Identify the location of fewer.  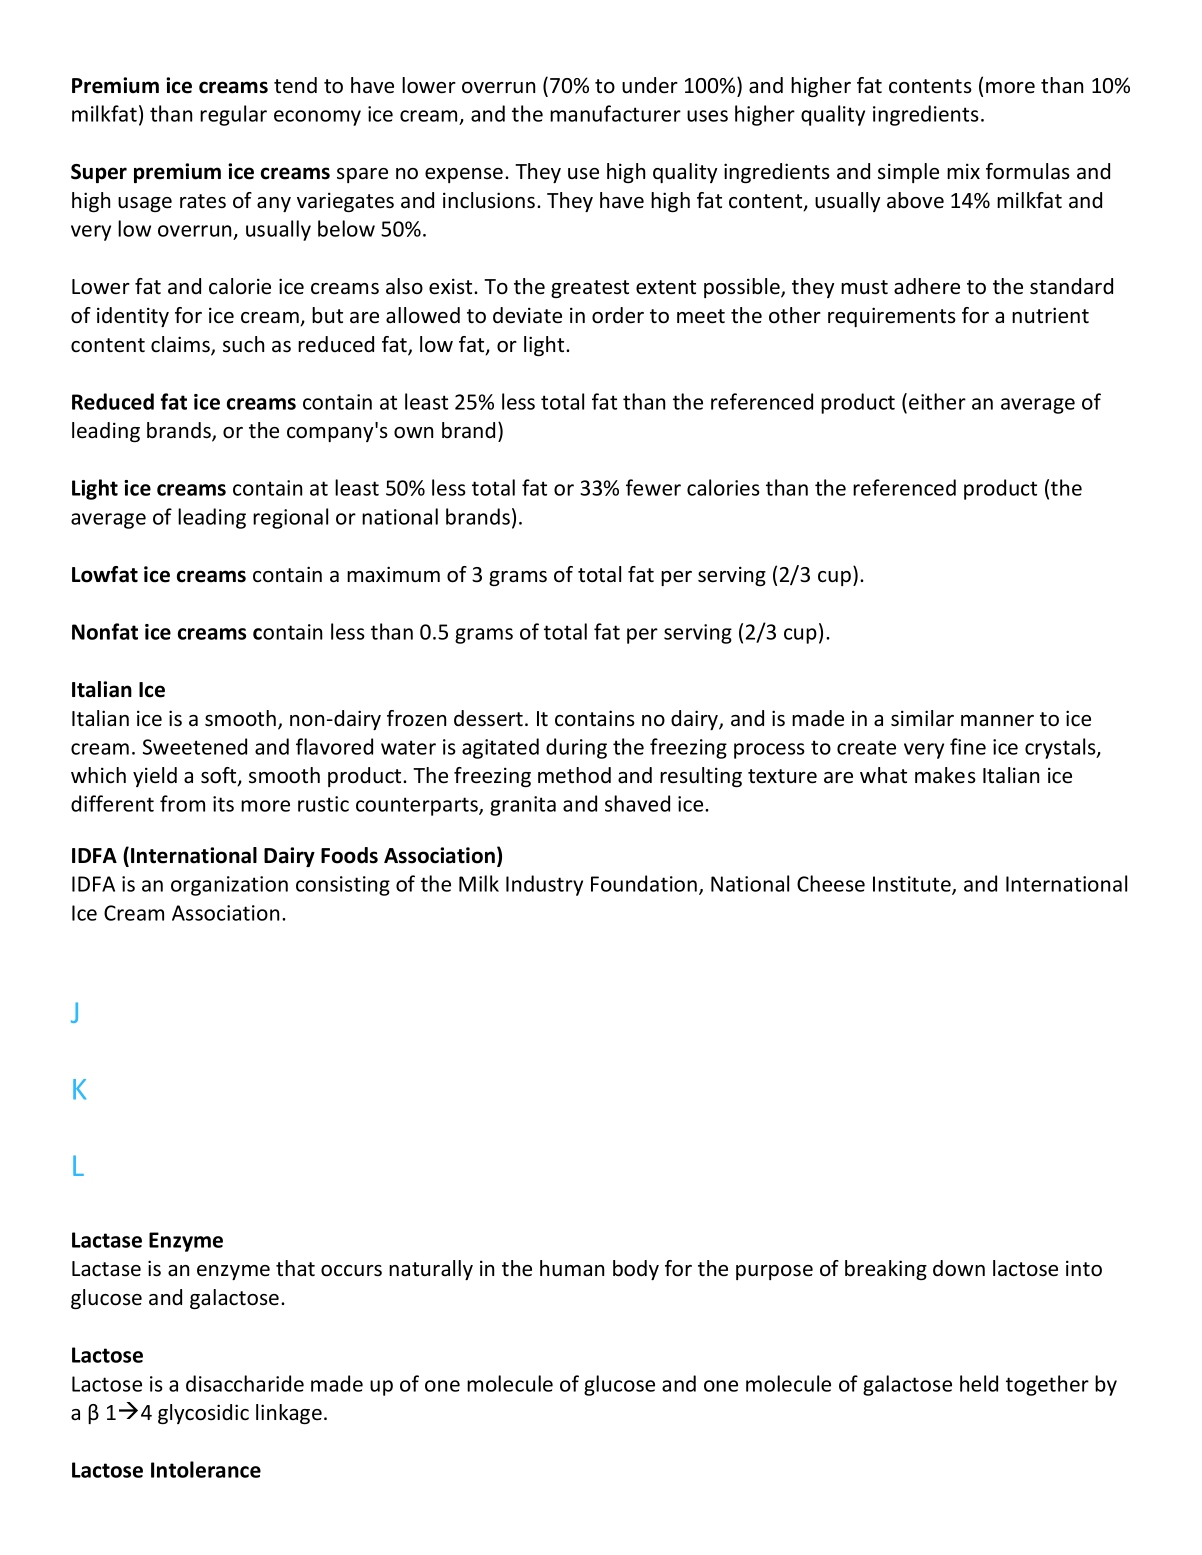
(653, 487).
